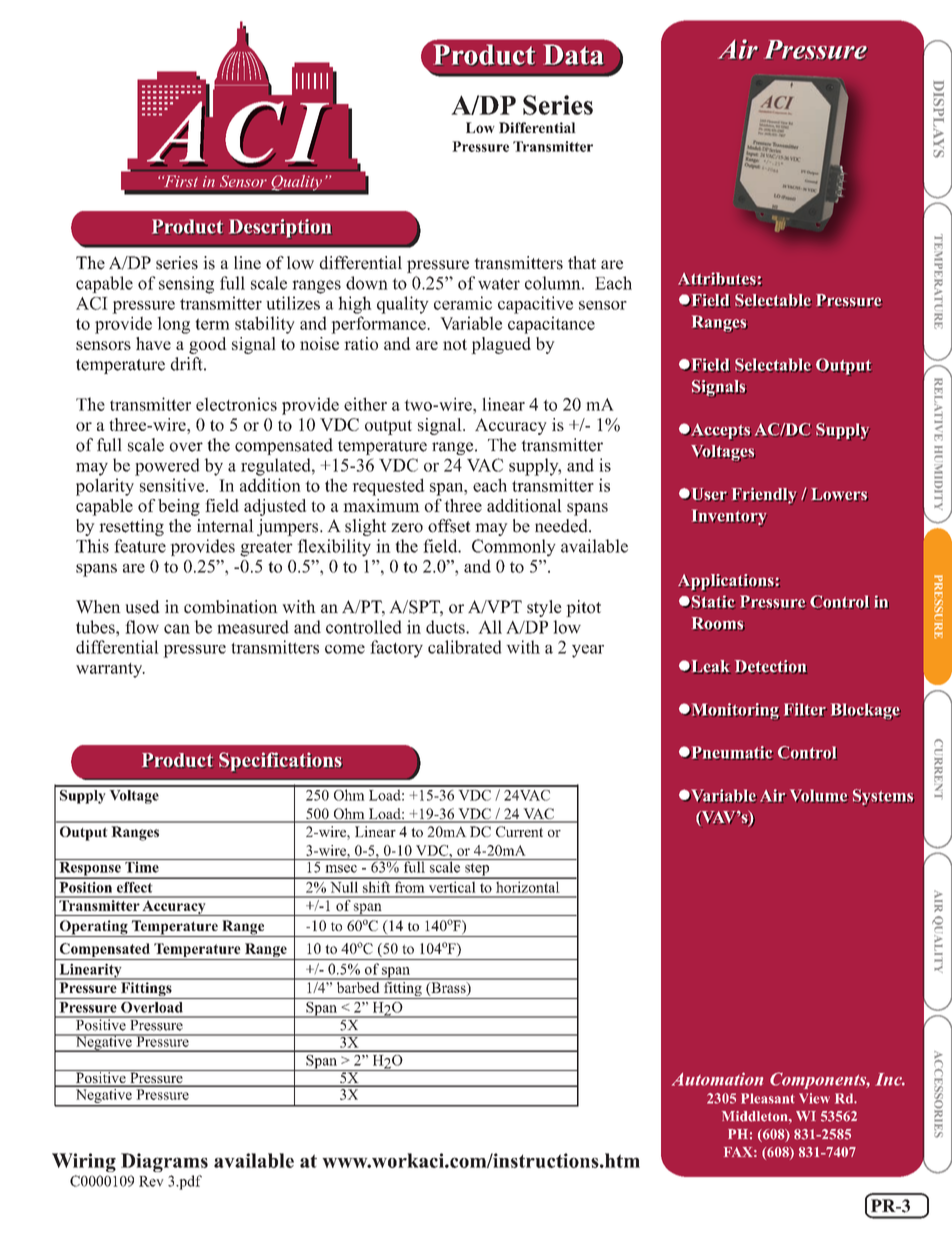 Image resolution: width=952 pixels, height=1233 pixels. Describe the element at coordinates (562, 526) in the screenshot. I see `needed` at that location.
